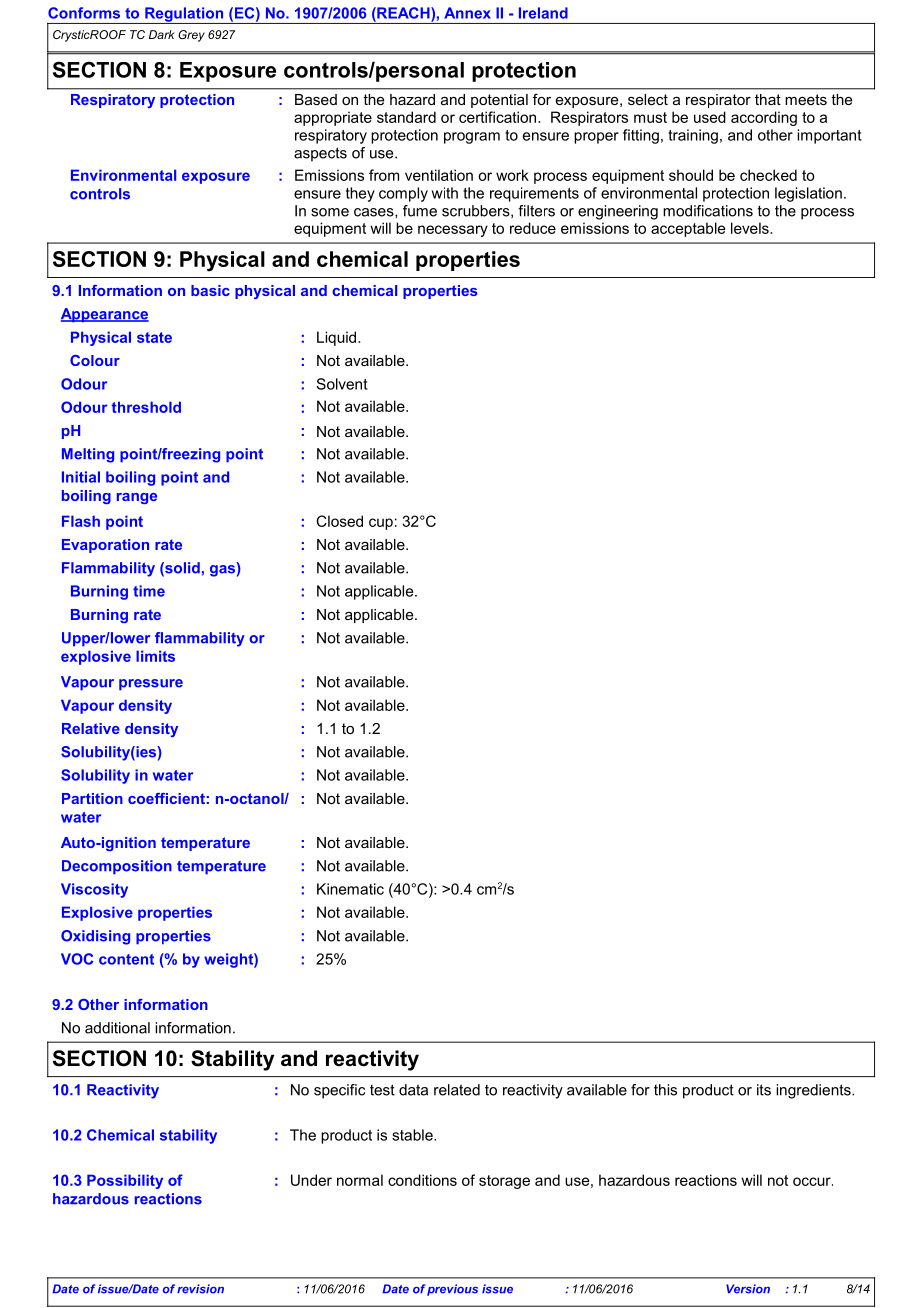 Image resolution: width=924 pixels, height=1308 pixels. I want to click on cup, so click(381, 524).
